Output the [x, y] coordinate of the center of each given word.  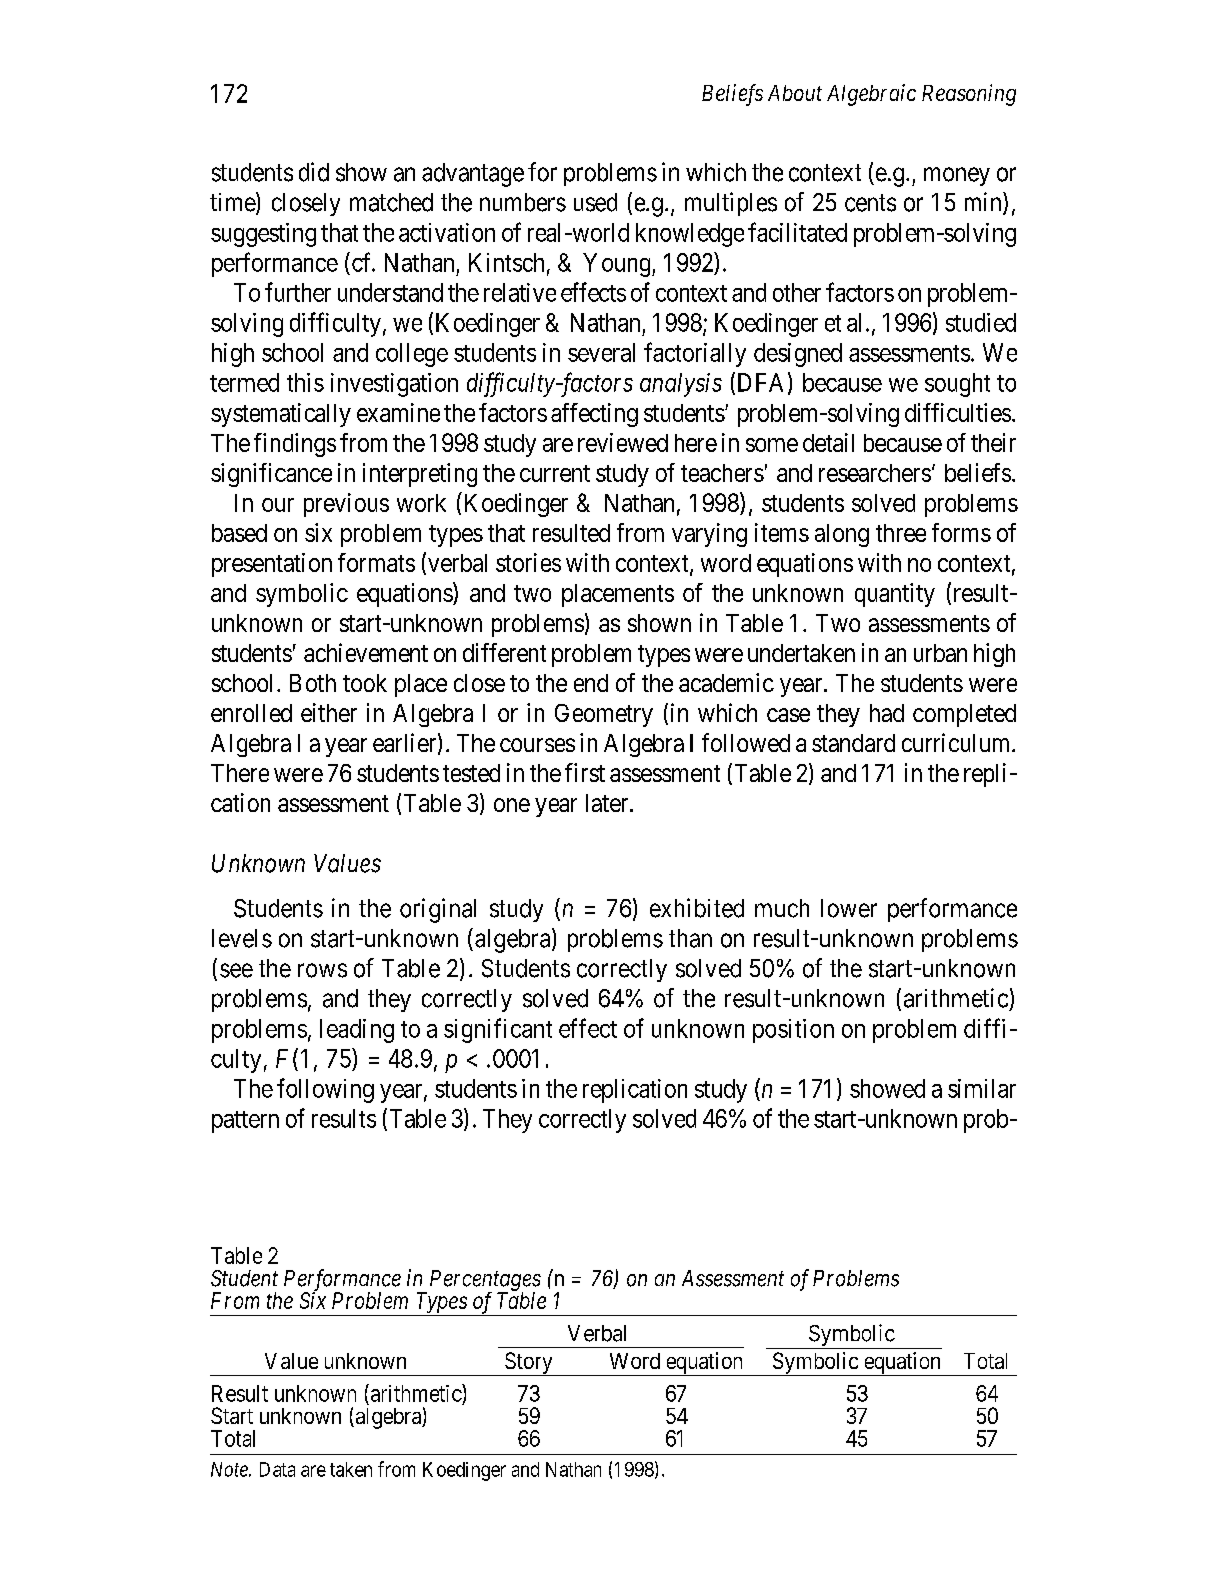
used [595, 202]
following [325, 1090]
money [957, 176]
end [591, 683]
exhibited [697, 908]
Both [313, 683]
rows [322, 970]
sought [957, 385]
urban [940, 653]
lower [849, 908]
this [305, 382]
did [314, 172]
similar [982, 1088]
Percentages [485, 1281]
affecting [594, 415]
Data [277, 1469]
